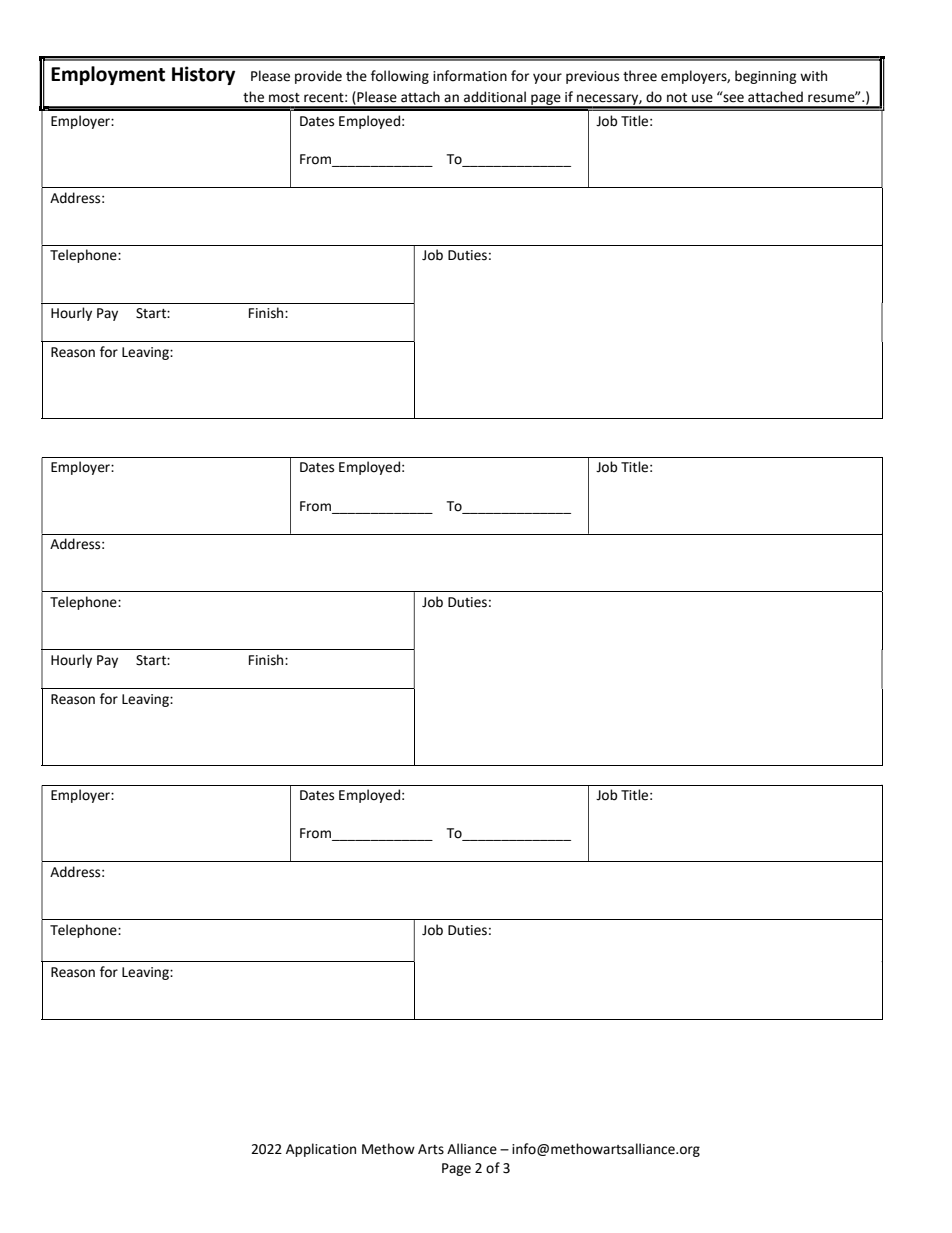 This screenshot has height=1233, width=952. What do you see at coordinates (702, 98) in the screenshot?
I see `use` at bounding box center [702, 98].
